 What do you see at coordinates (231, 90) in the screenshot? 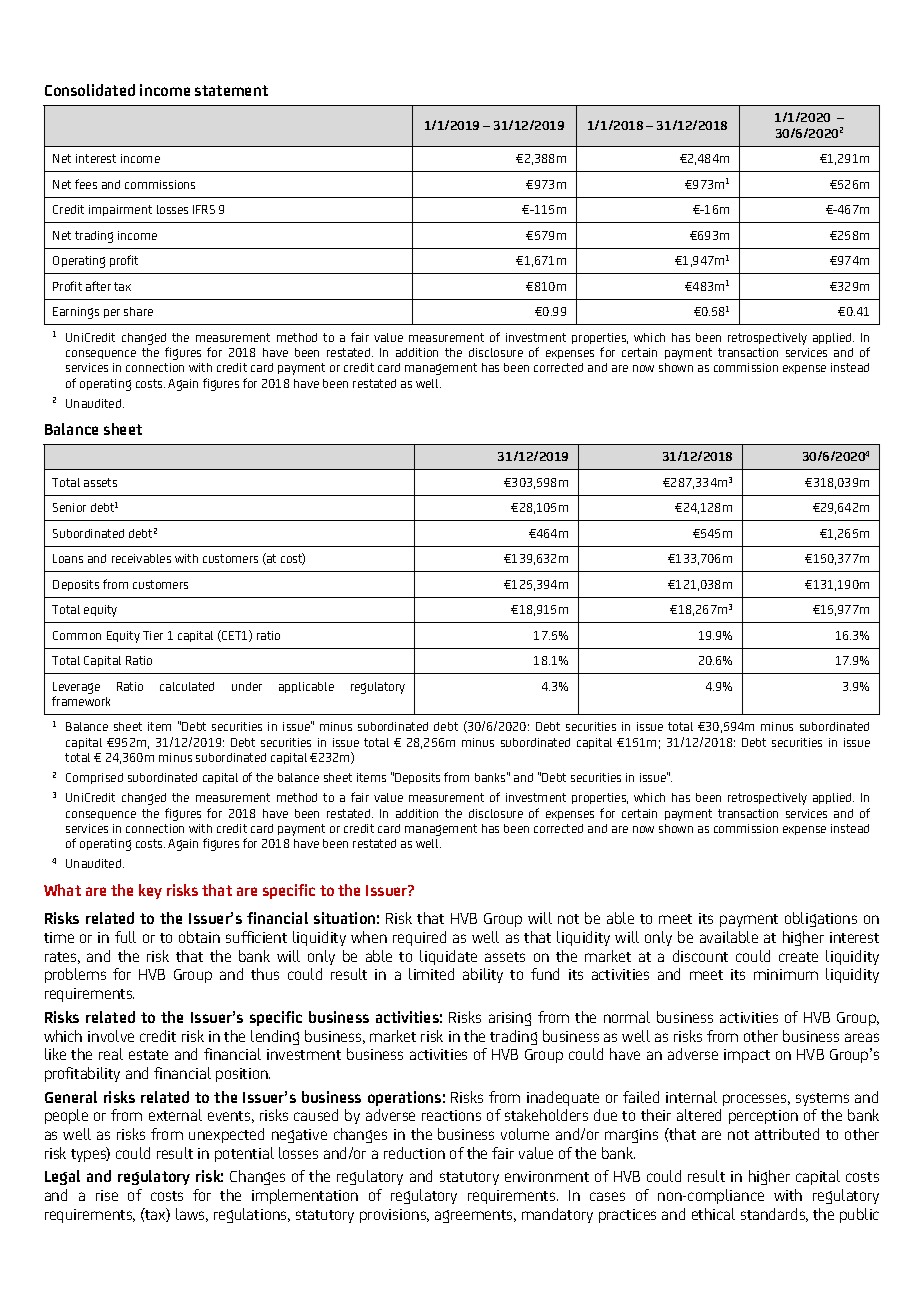
I see `statement` at bounding box center [231, 90].
